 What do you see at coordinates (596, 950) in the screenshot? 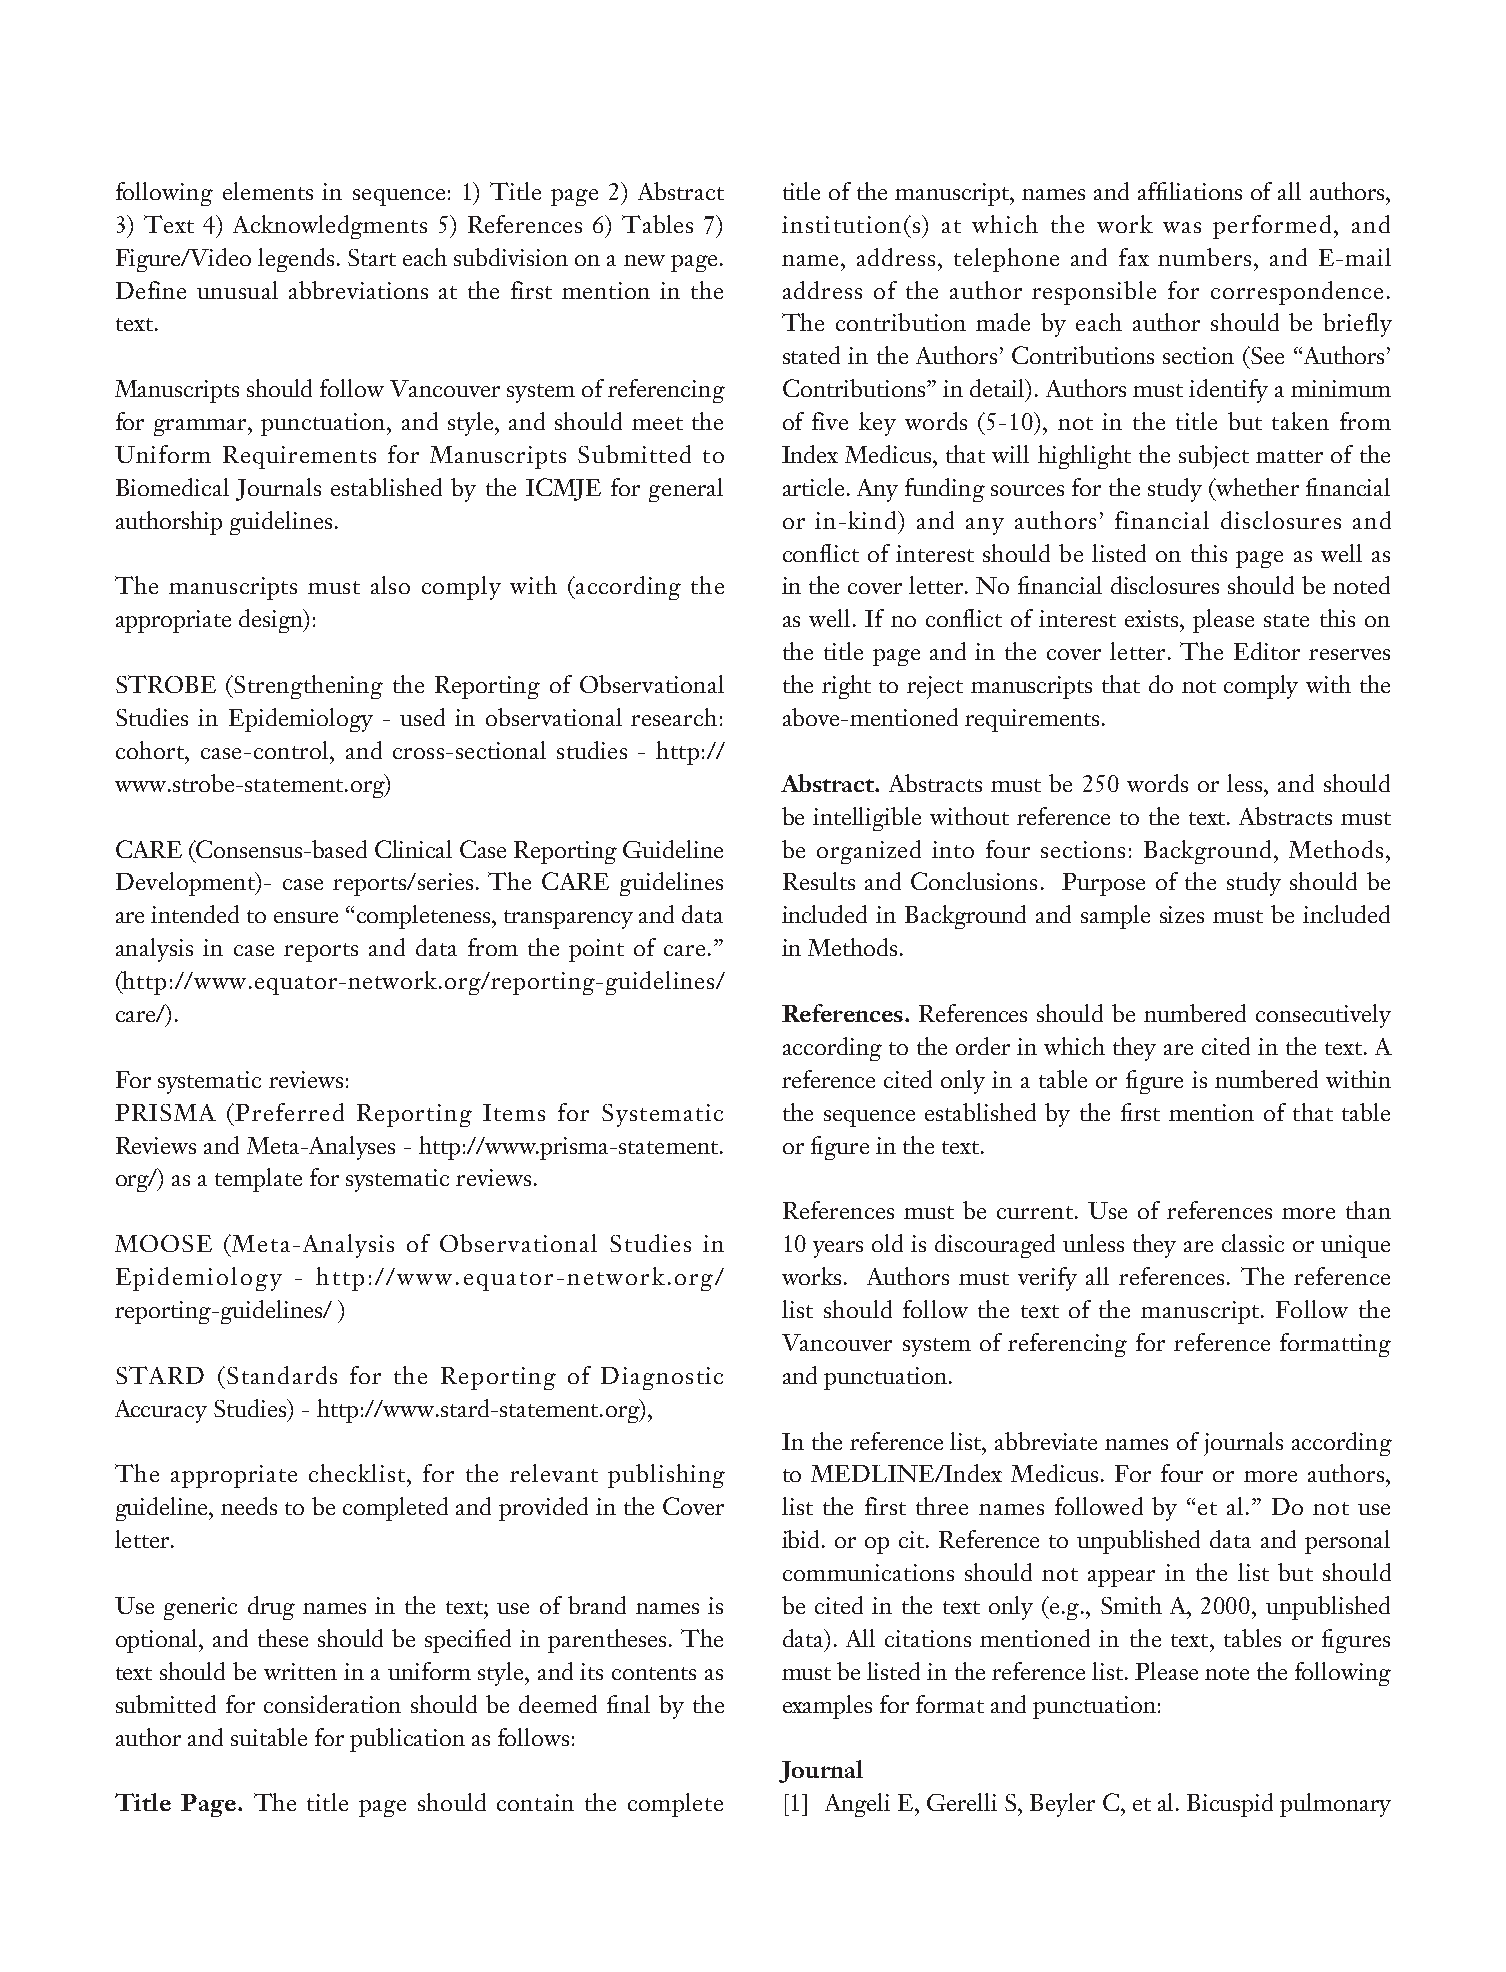
I see `point` at bounding box center [596, 950].
